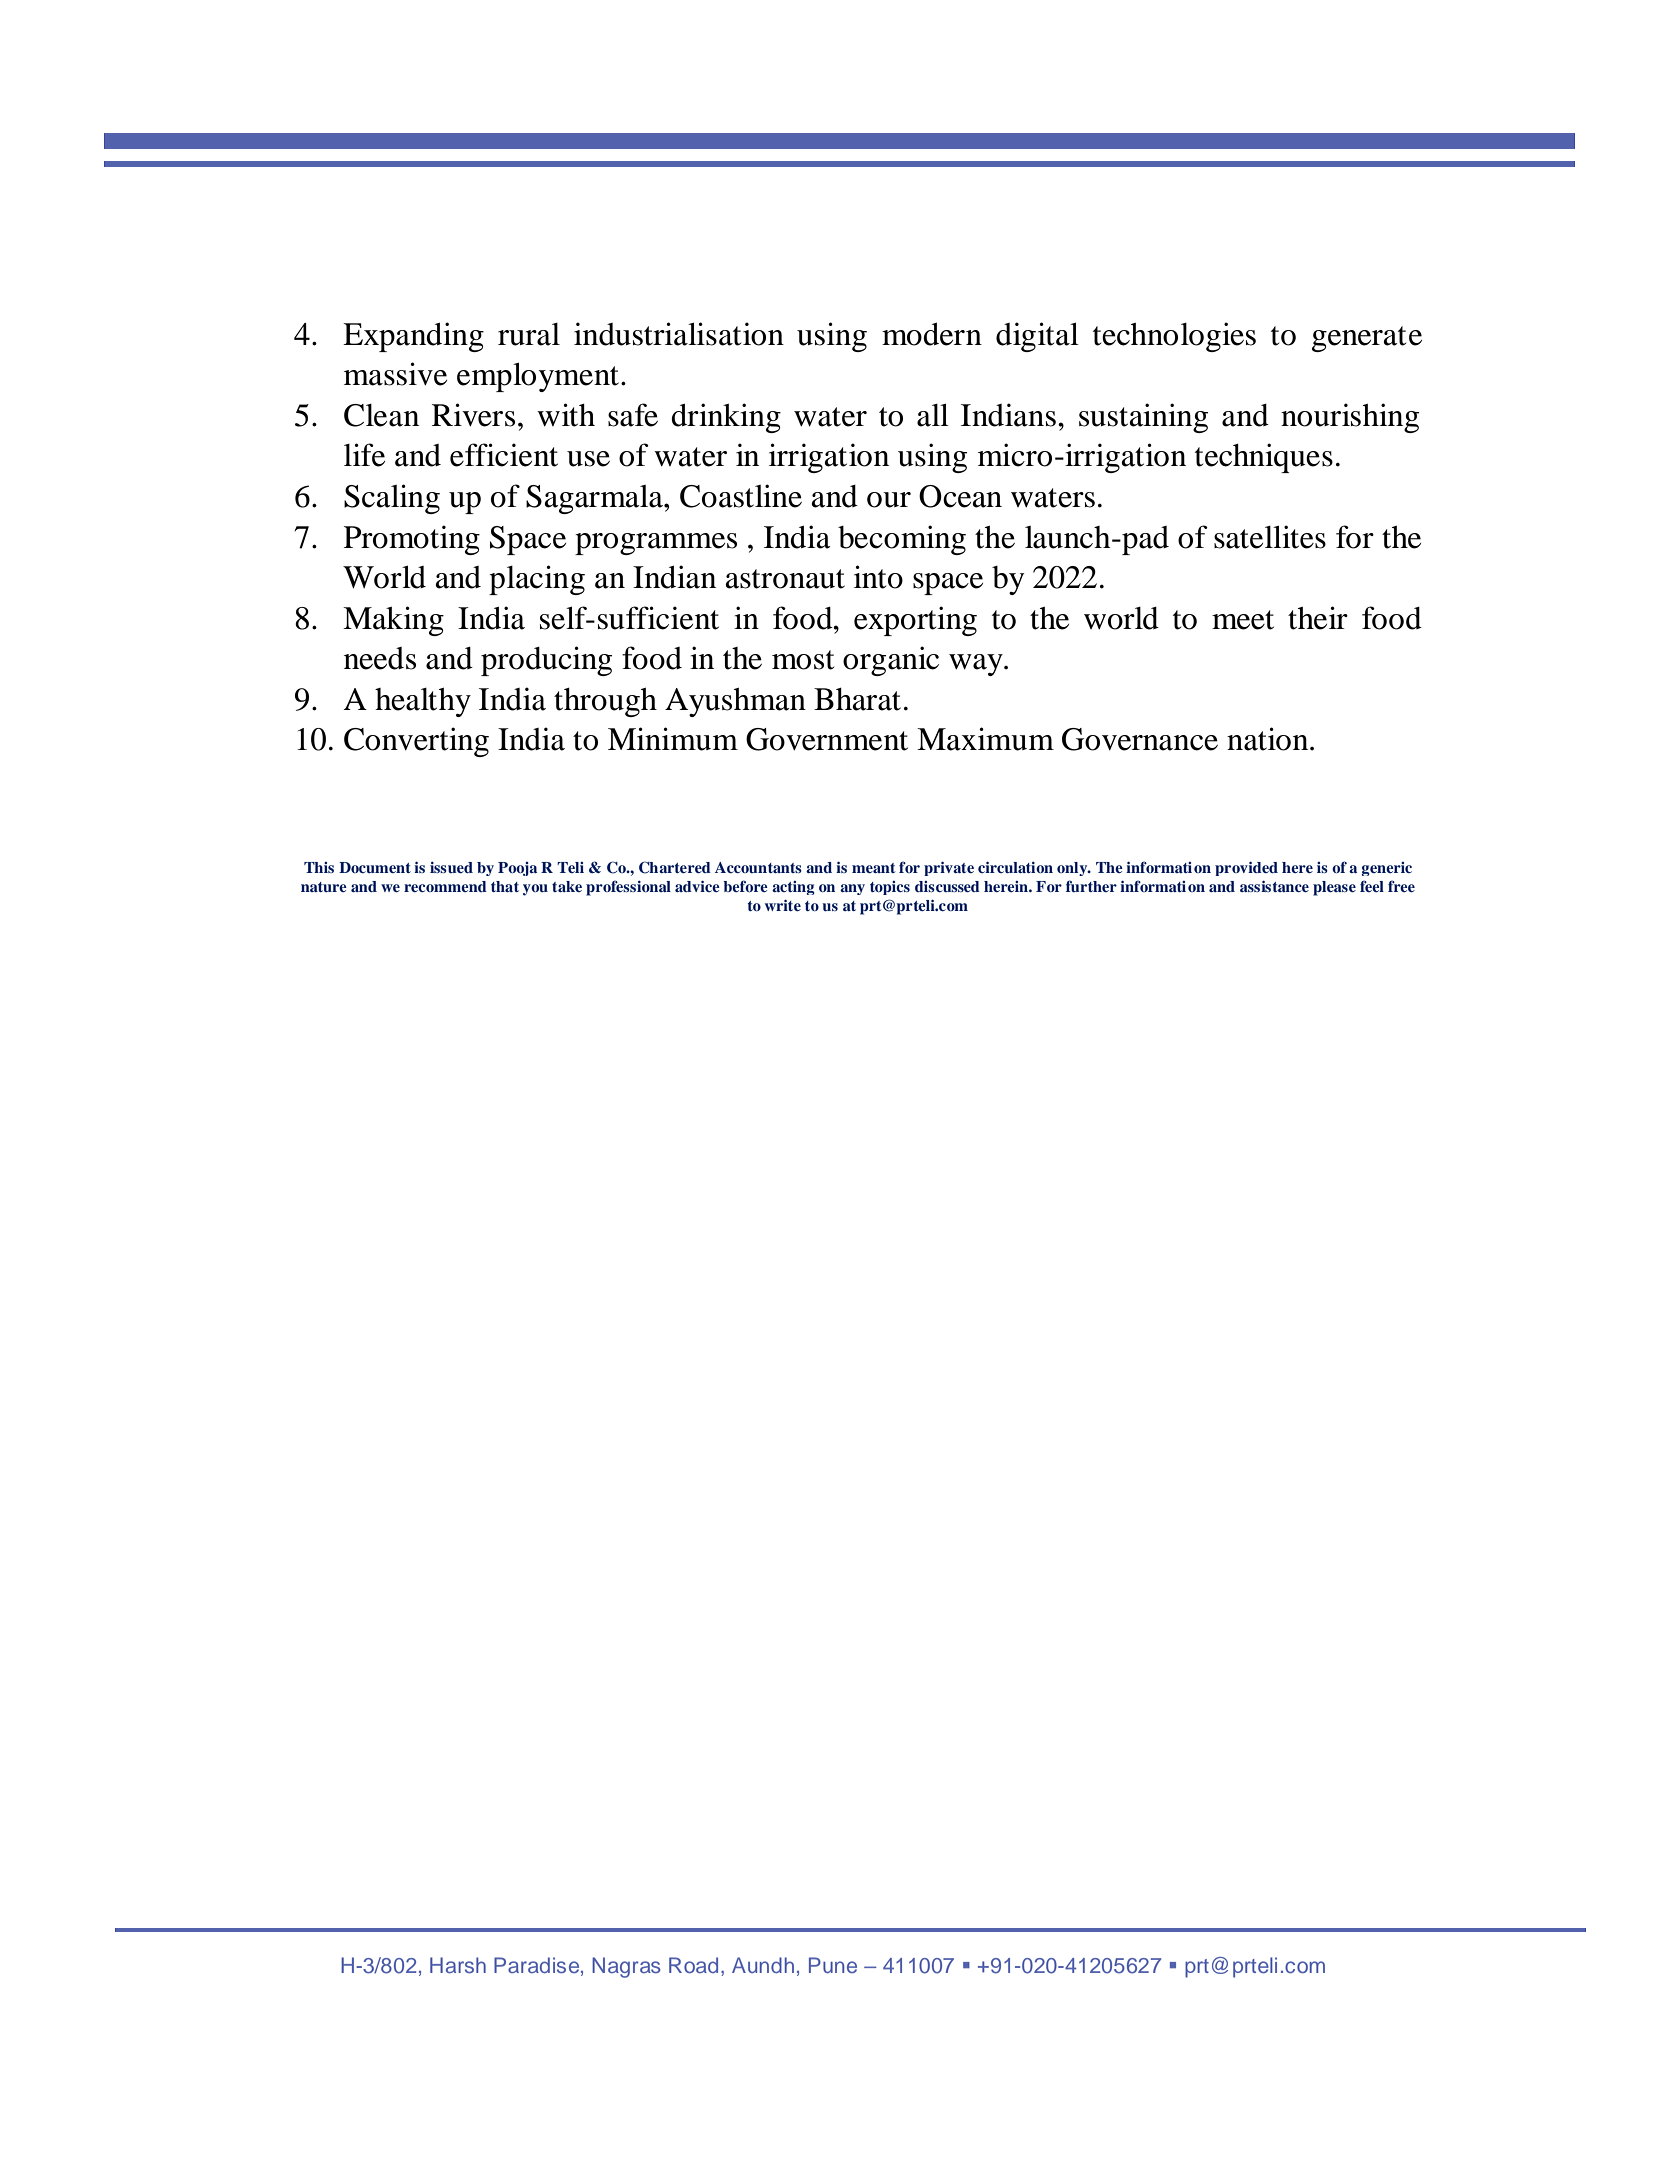  Describe the element at coordinates (783, 905) in the screenshot. I see `write` at that location.
